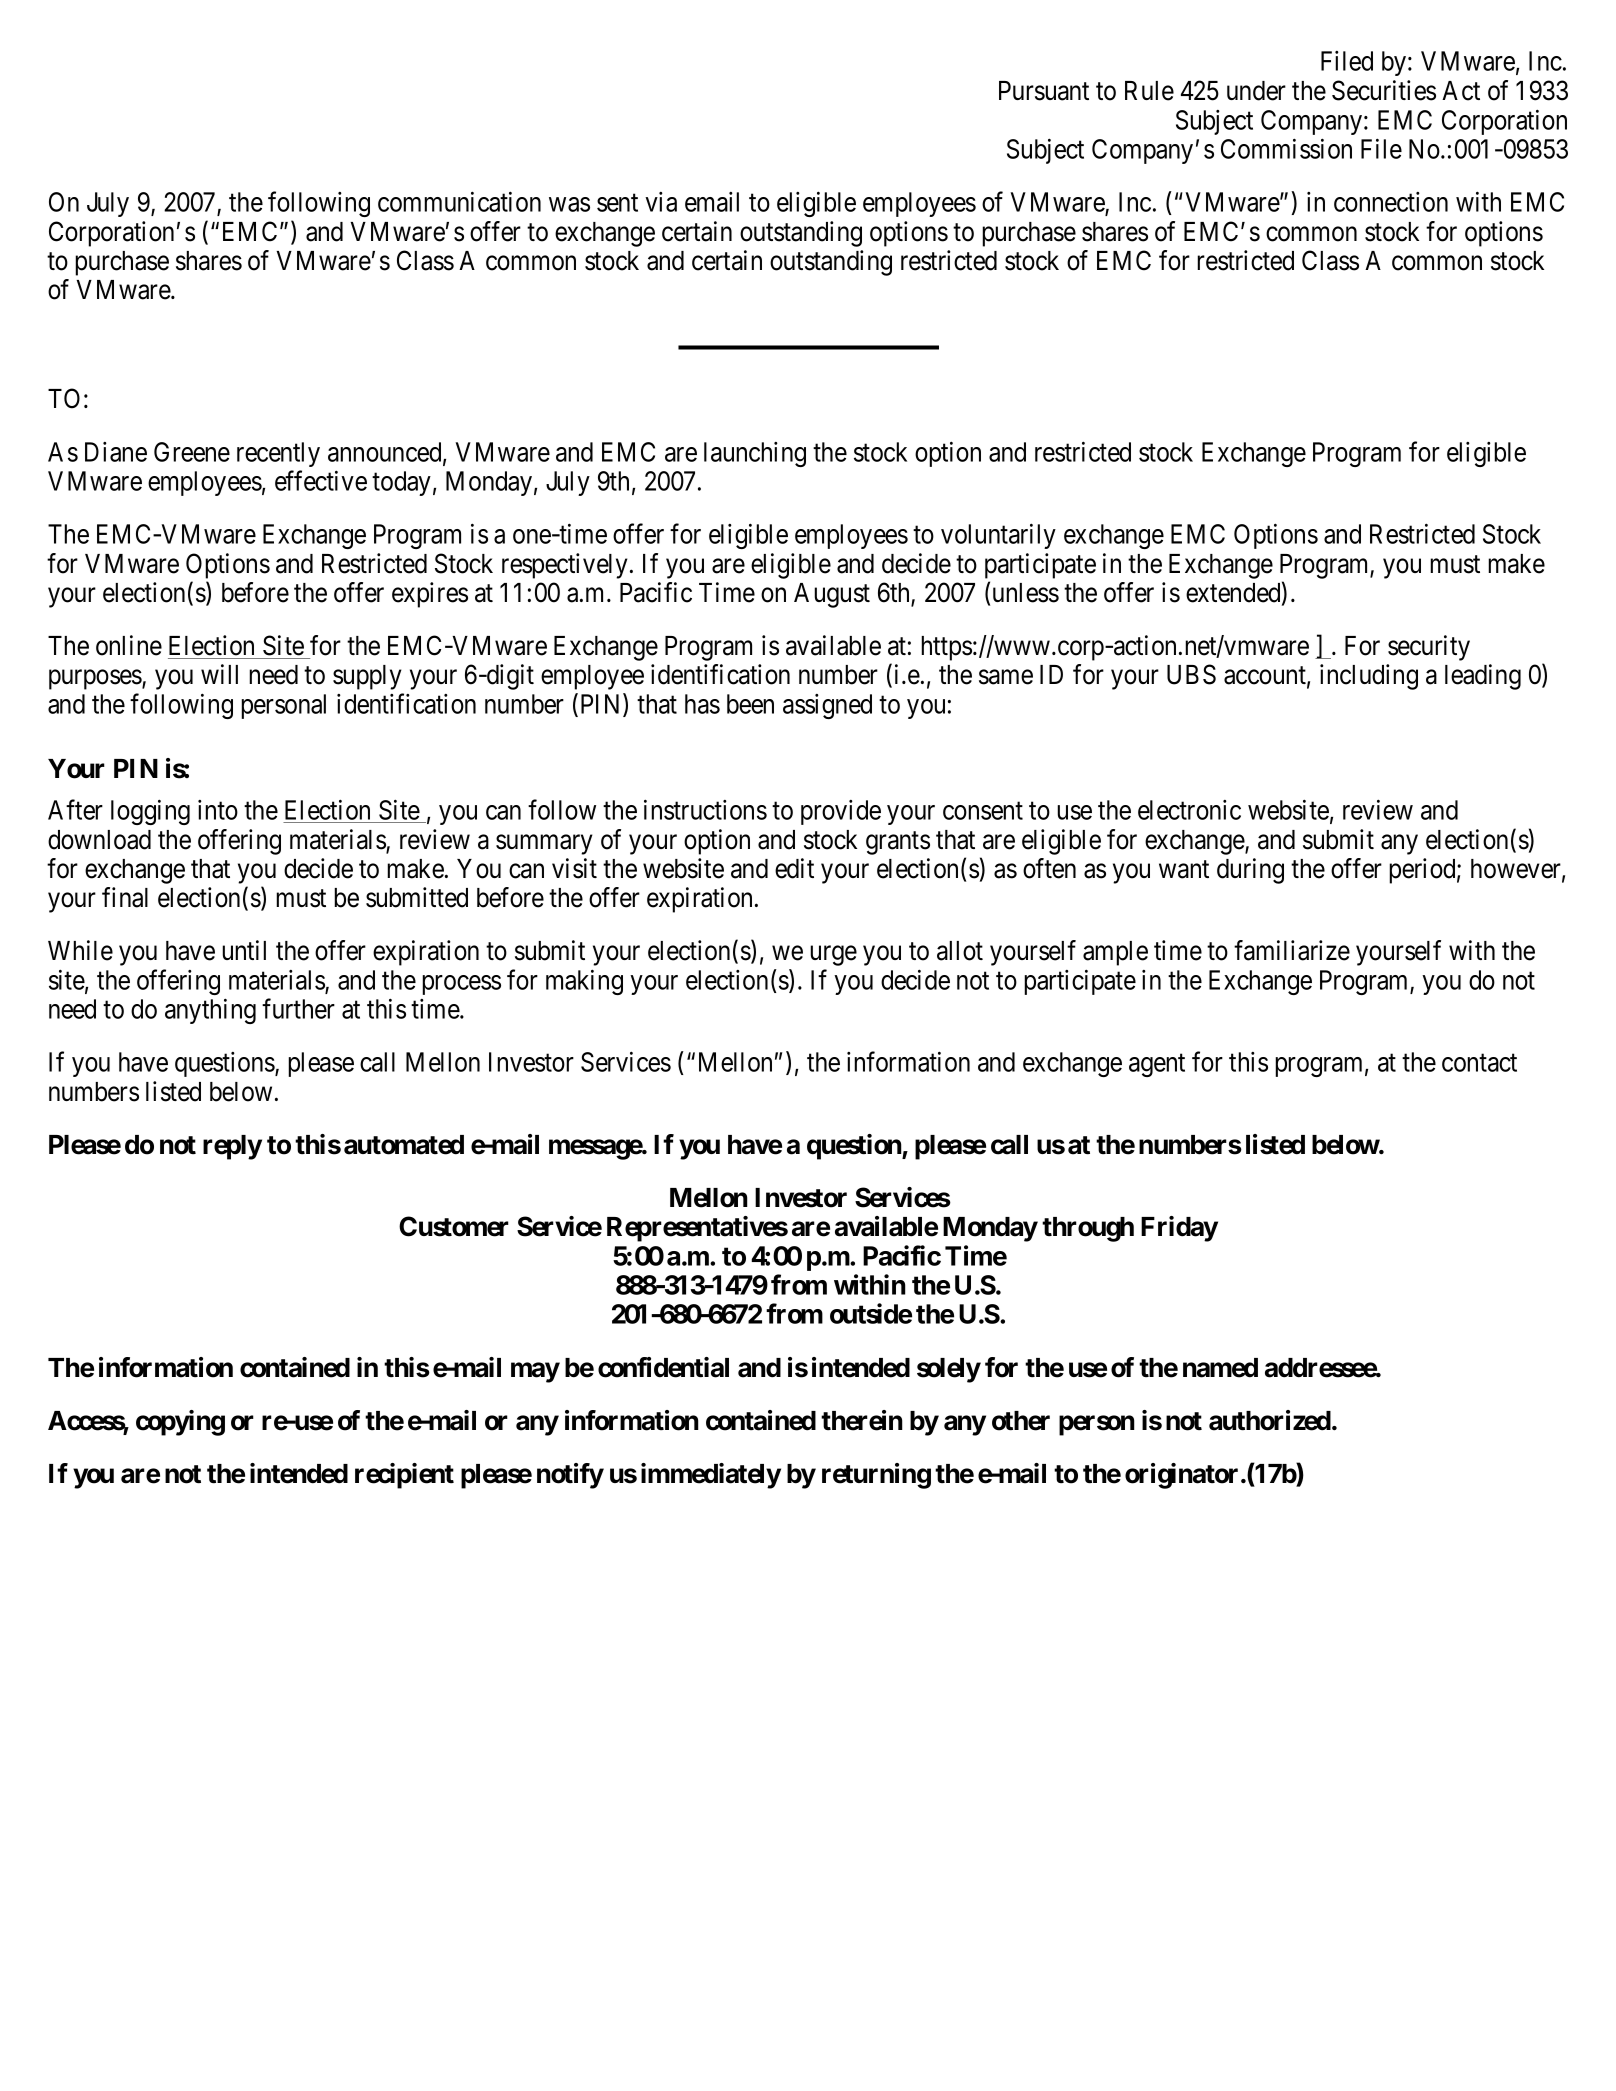  What do you see at coordinates (278, 454) in the screenshot?
I see `recently` at bounding box center [278, 454].
